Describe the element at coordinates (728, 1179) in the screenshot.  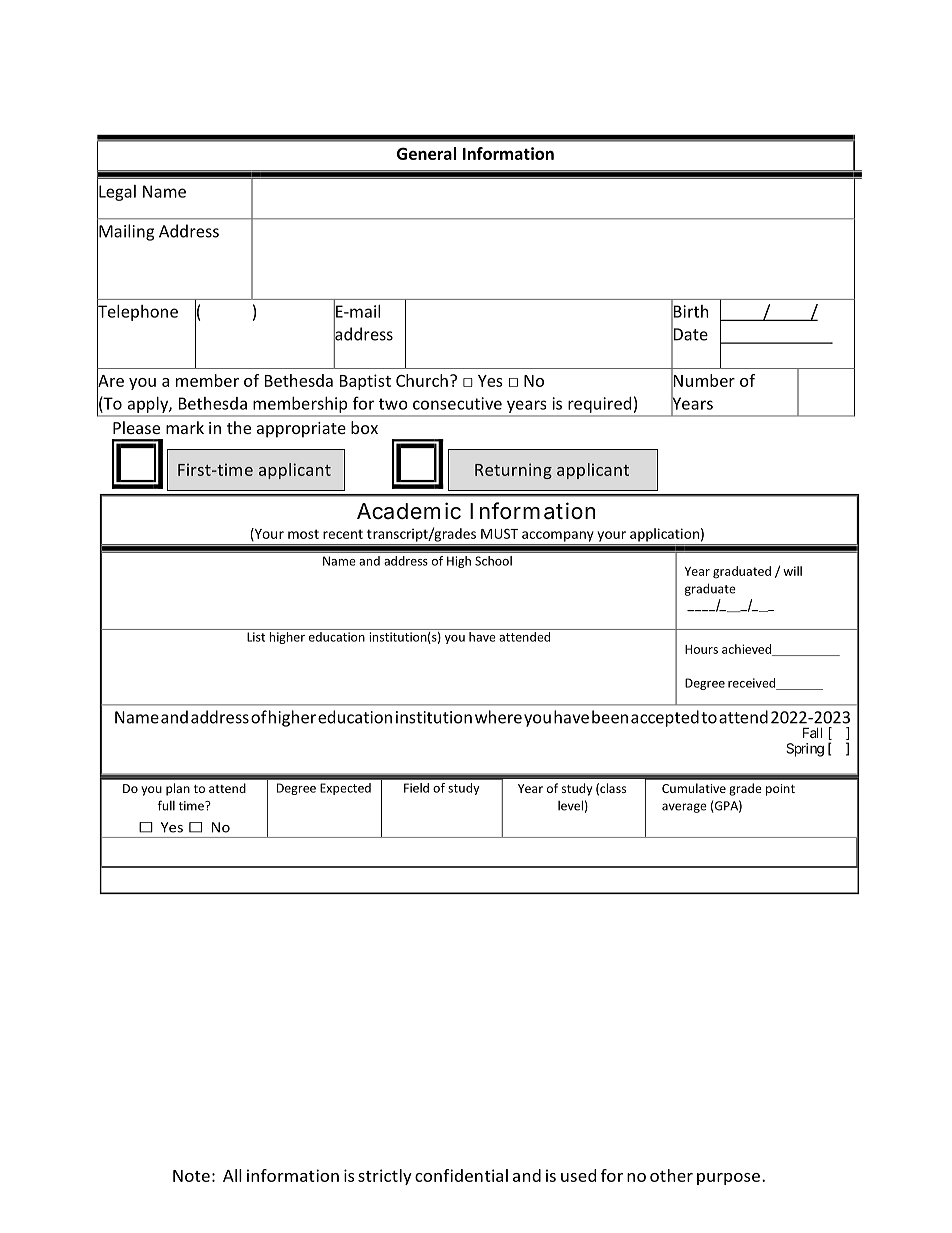
I see `purpose` at that location.
